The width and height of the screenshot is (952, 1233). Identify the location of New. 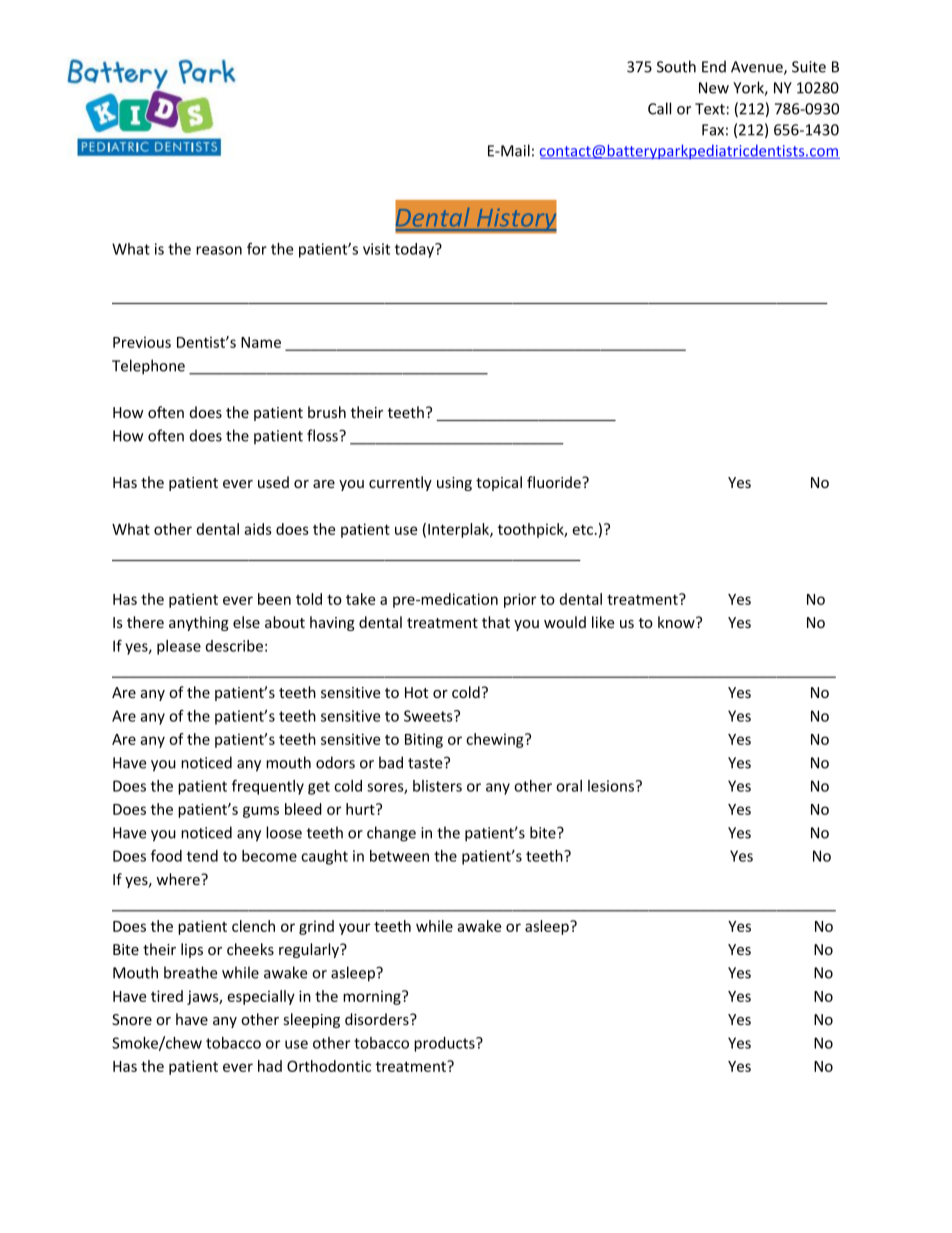
(714, 88).
